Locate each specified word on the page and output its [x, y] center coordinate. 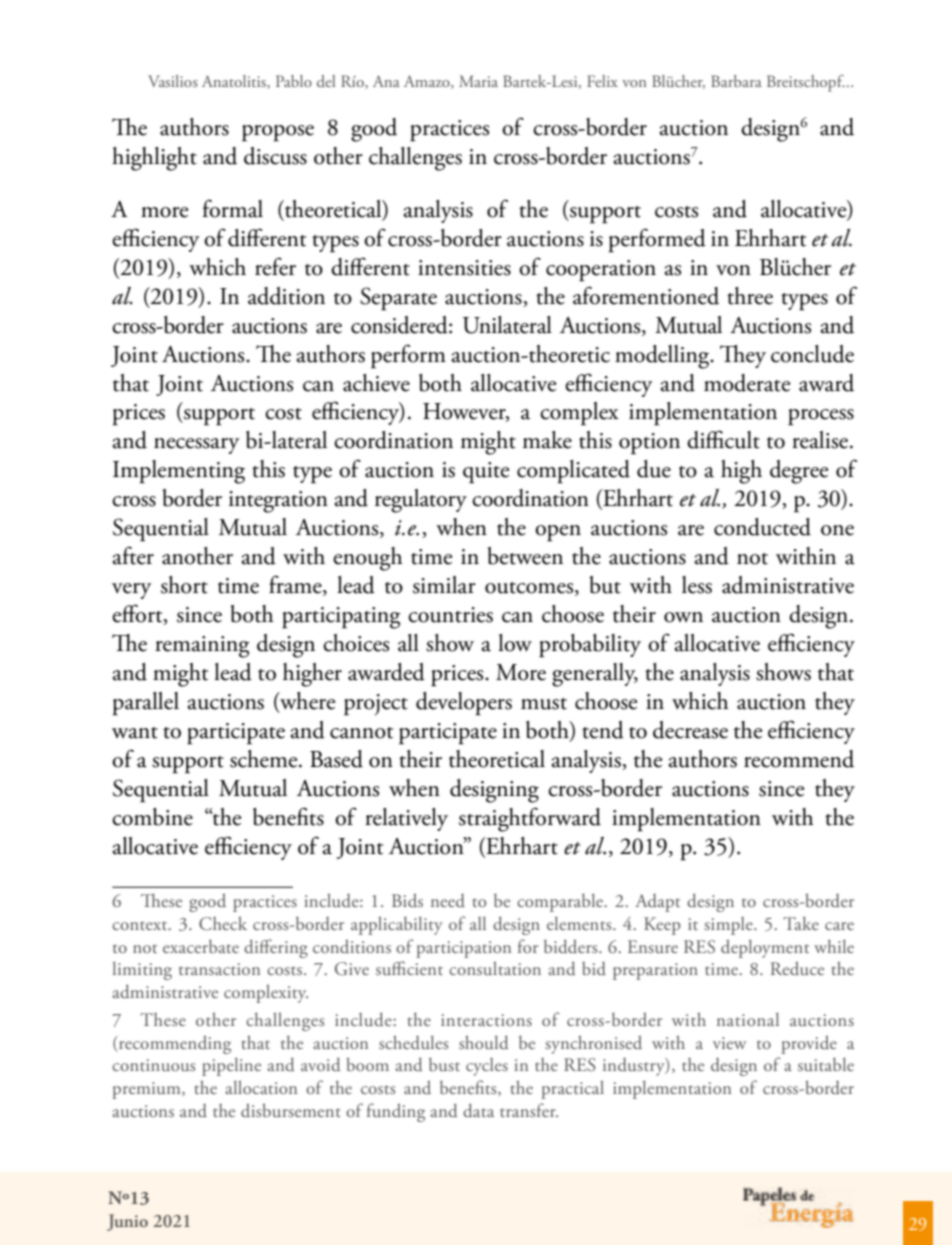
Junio [127, 1222]
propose [278, 133]
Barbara [736, 81]
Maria [478, 81]
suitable [826, 1064]
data [478, 1110]
